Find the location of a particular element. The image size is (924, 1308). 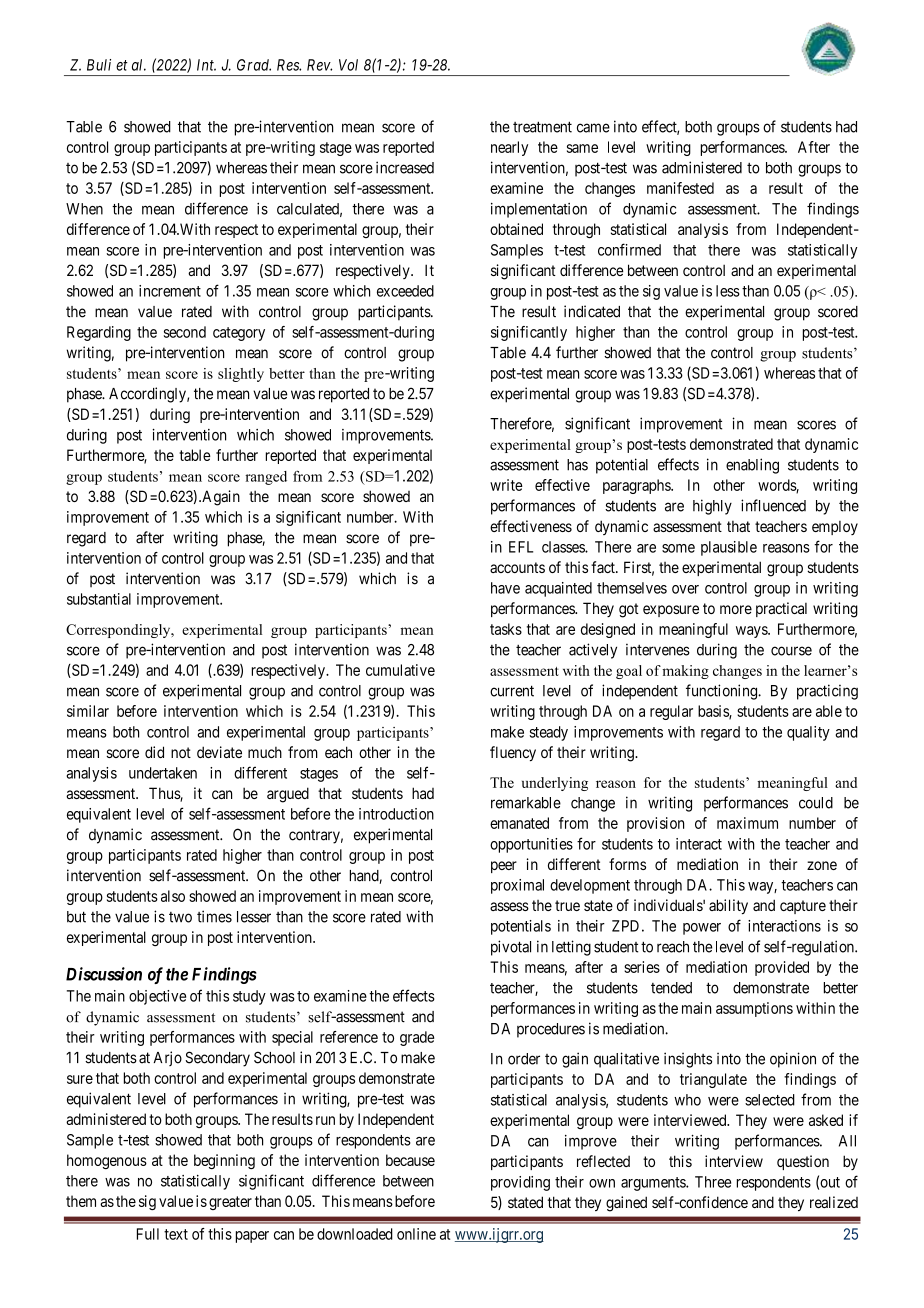

online is located at coordinates (416, 1234).
